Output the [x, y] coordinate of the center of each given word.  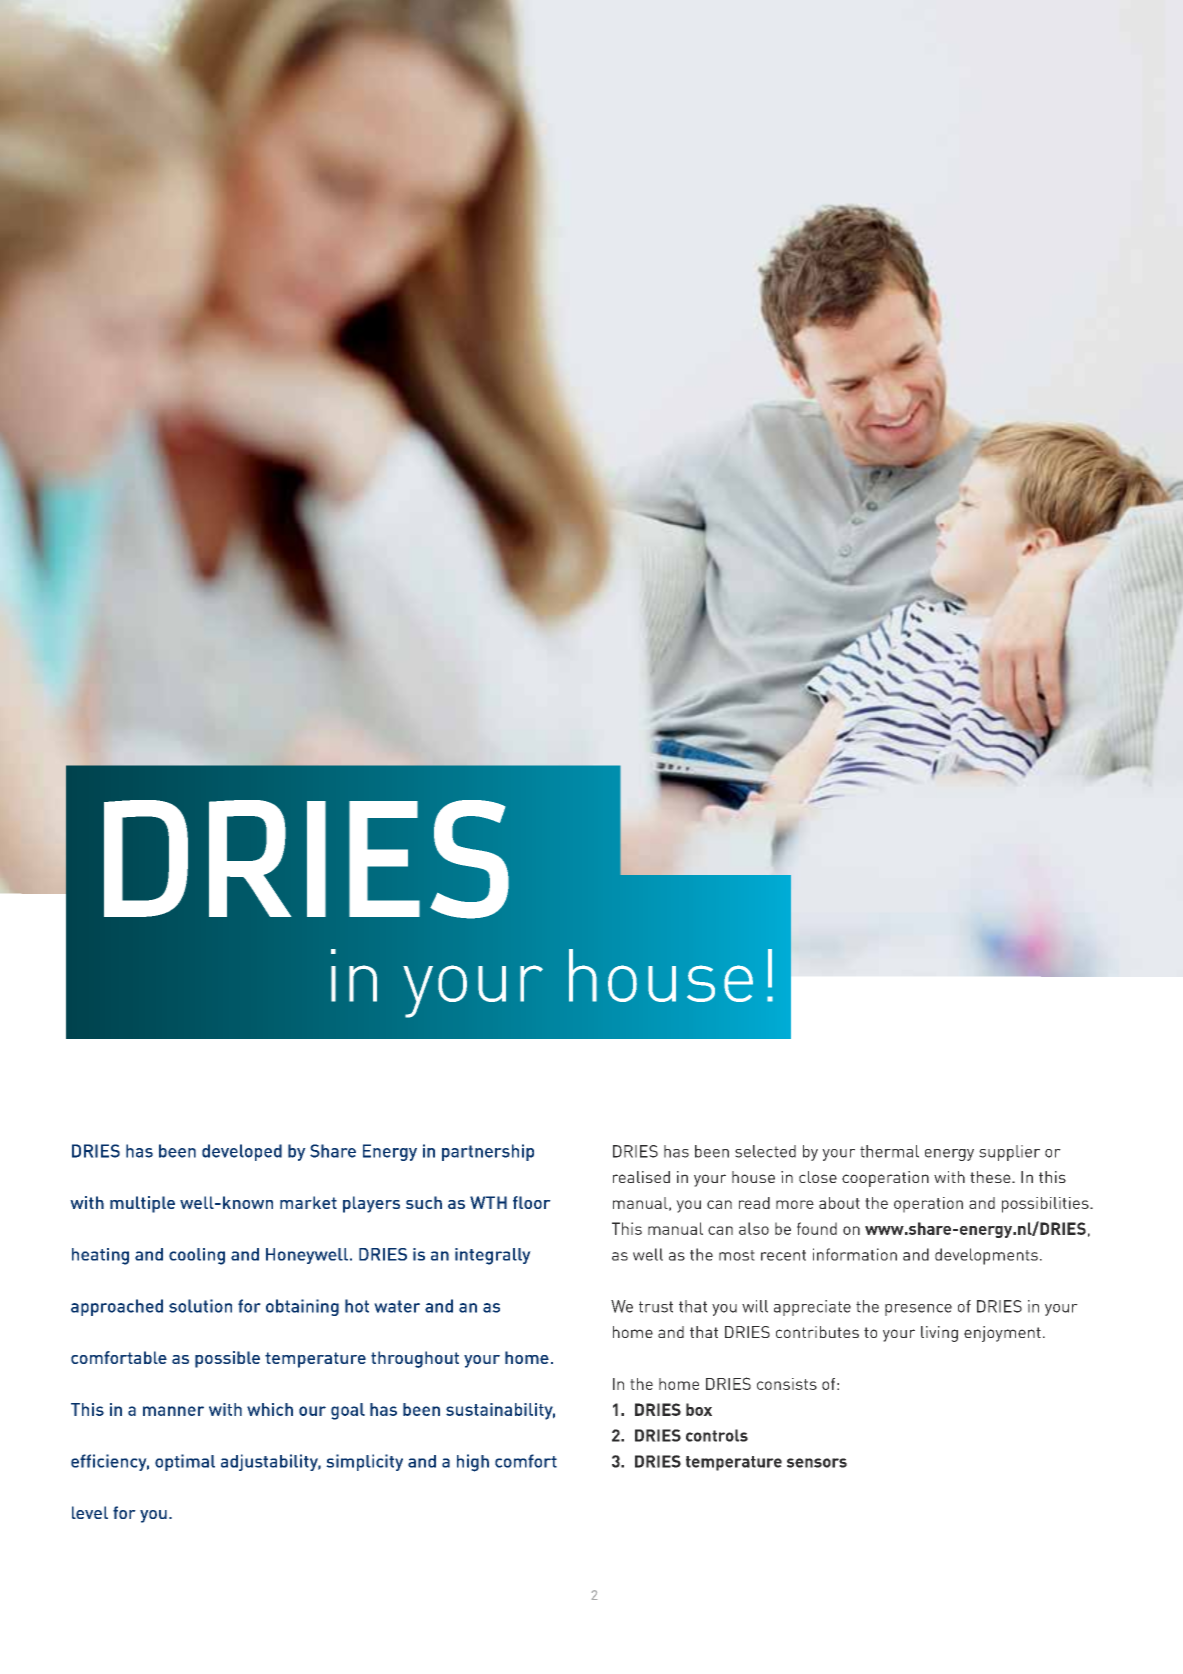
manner [173, 1411]
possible [227, 1359]
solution [200, 1306]
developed [242, 1152]
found [817, 1228]
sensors [817, 1463]
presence [918, 1310]
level [90, 1512]
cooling [197, 1256]
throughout [415, 1359]
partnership [488, 1152]
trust [656, 1307]
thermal [889, 1151]
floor [532, 1202]
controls [717, 1435]
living [939, 1334]
